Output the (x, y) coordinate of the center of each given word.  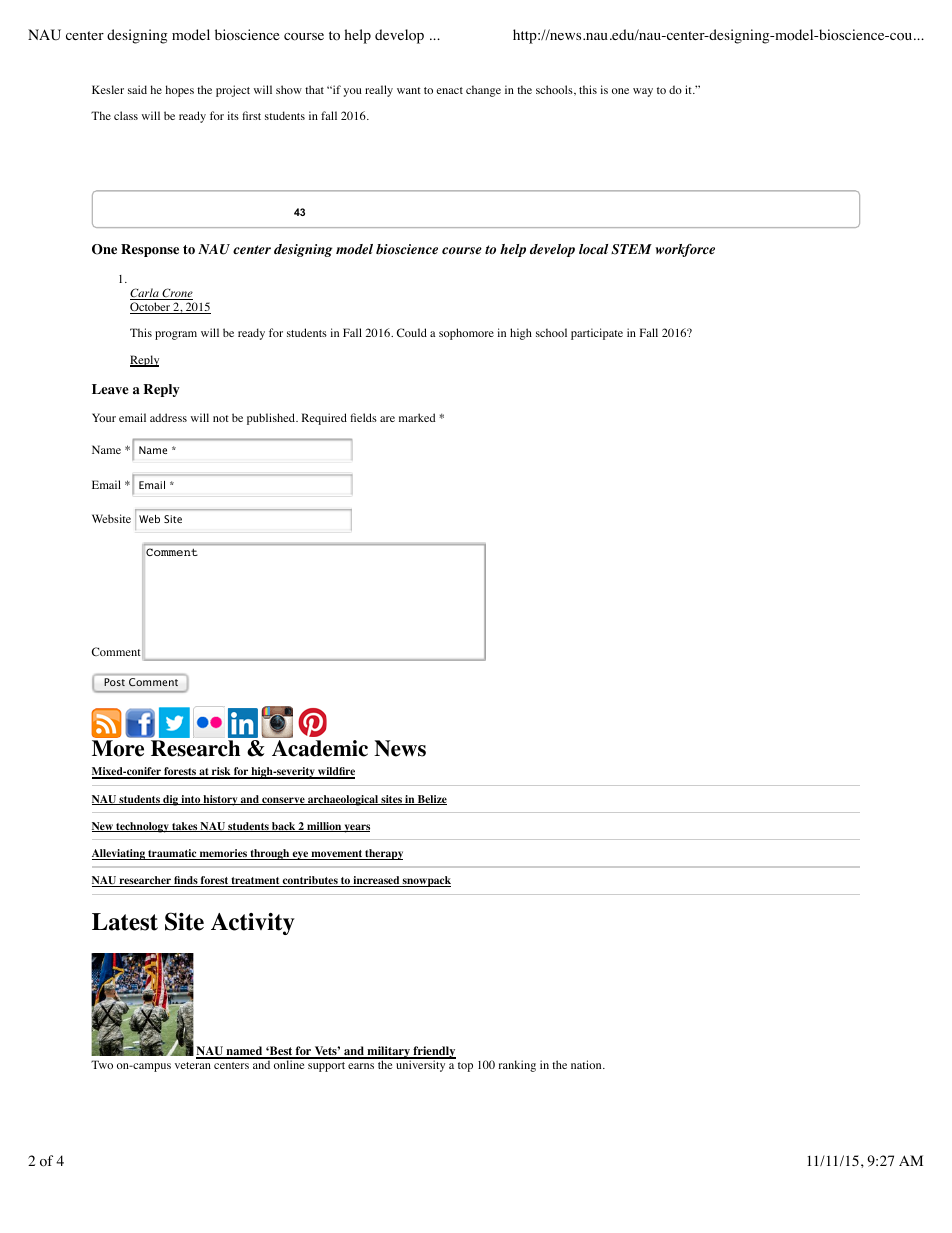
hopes (180, 91)
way (643, 92)
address (168, 417)
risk (221, 773)
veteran (193, 1065)
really (379, 91)
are (387, 419)
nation (587, 1064)
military (388, 1053)
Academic (320, 748)
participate (597, 334)
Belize (431, 800)
